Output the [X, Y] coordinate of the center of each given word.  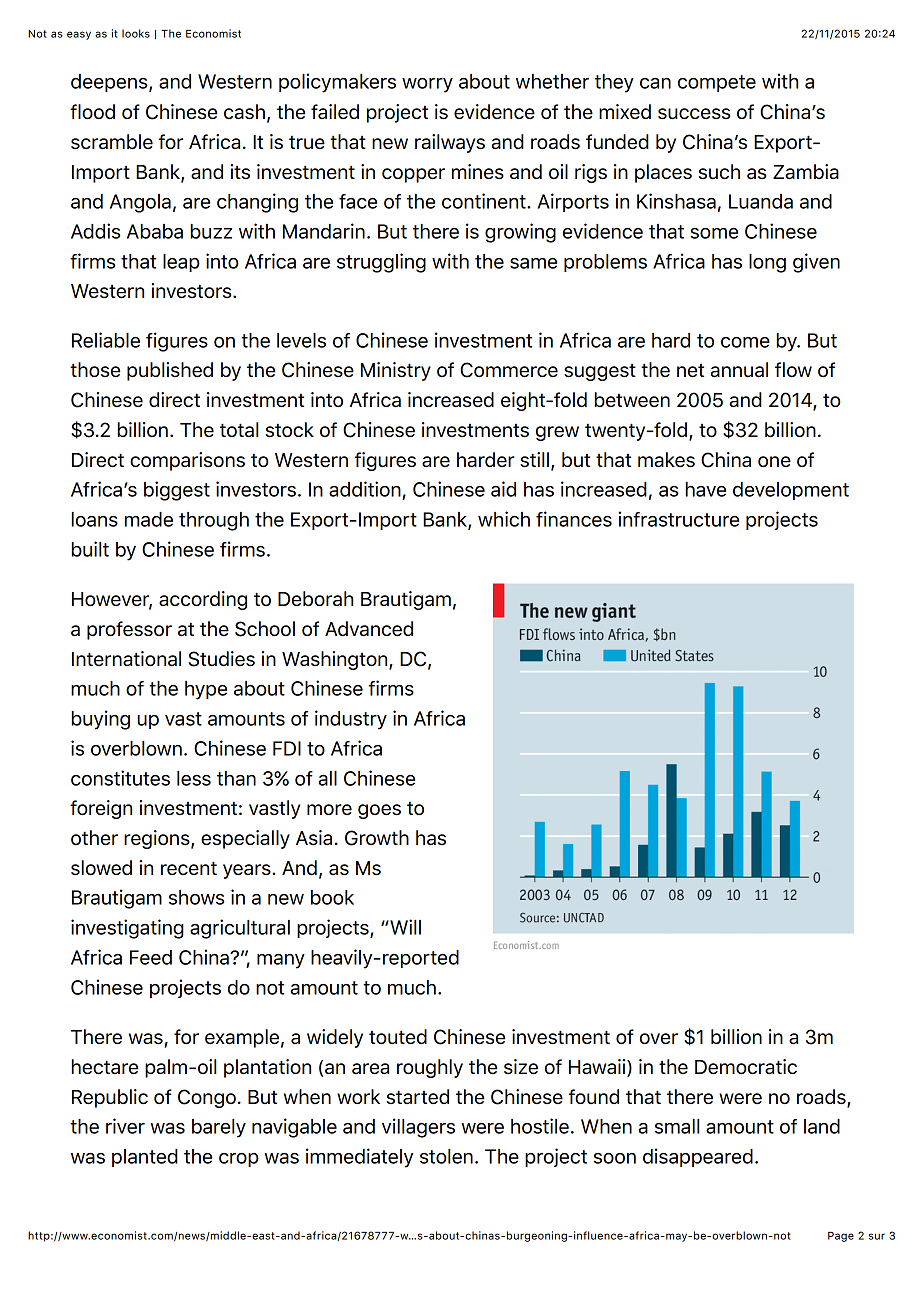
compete [717, 83]
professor [129, 630]
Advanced [369, 628]
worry [427, 85]
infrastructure [679, 519]
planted [145, 1158]
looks [136, 33]
